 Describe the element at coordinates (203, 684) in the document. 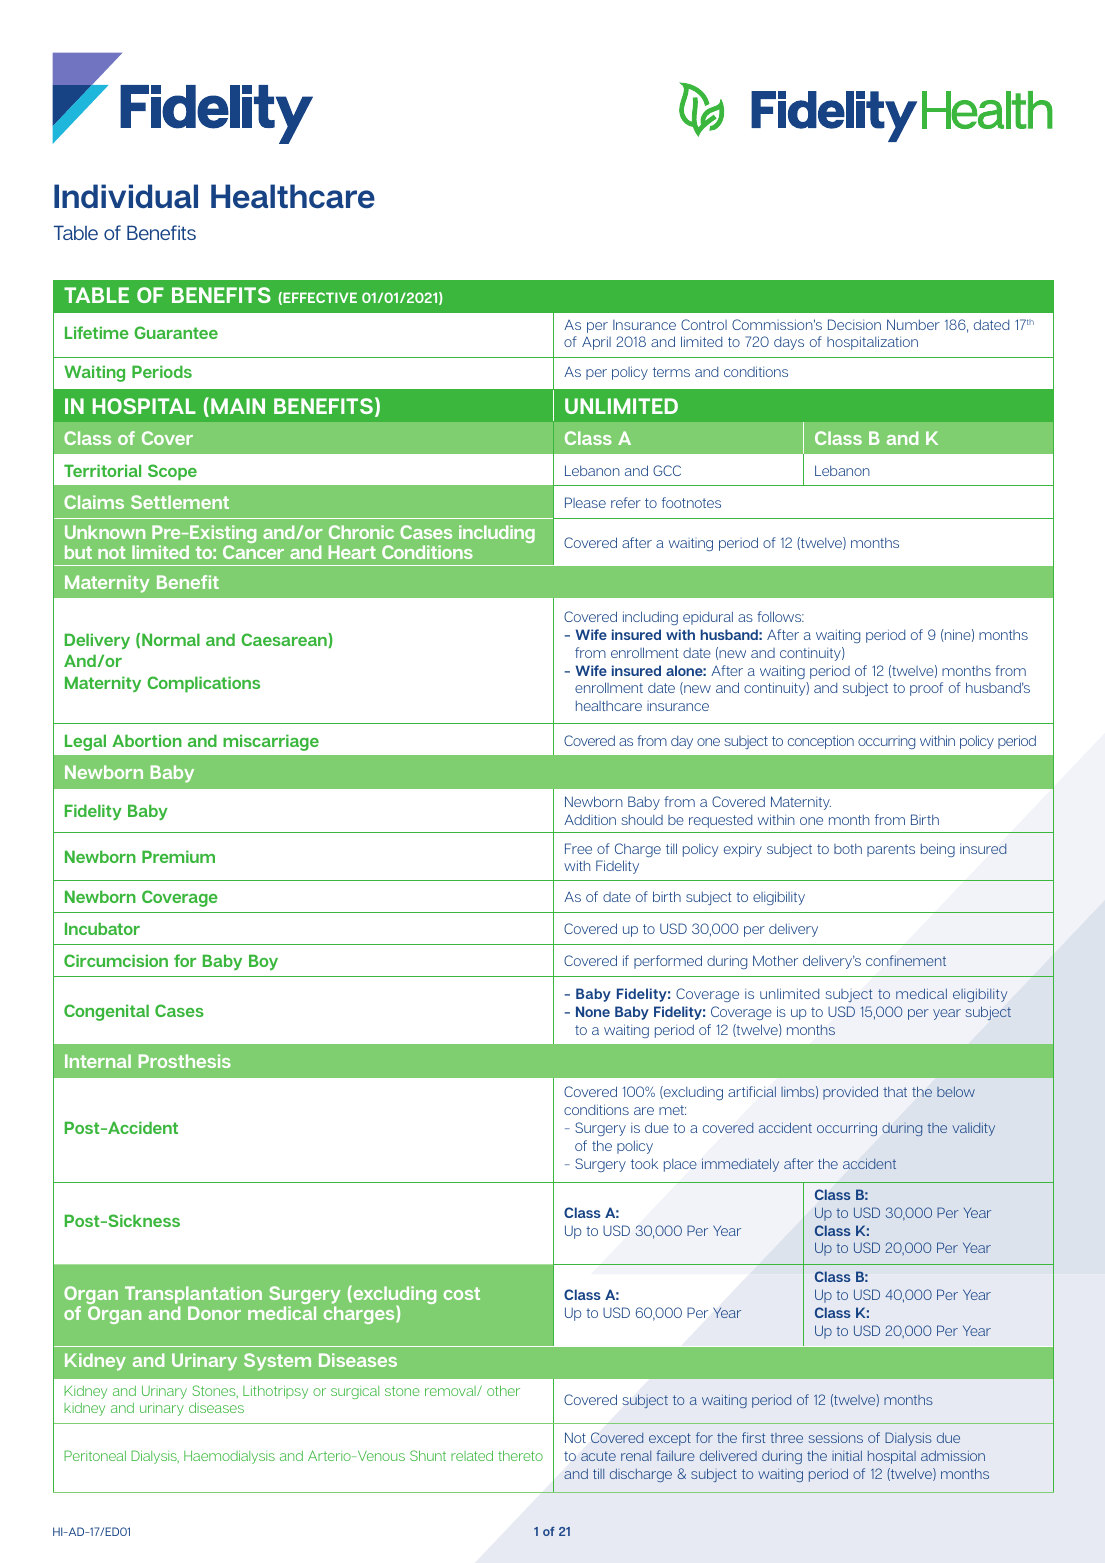

I see `Complications` at that location.
